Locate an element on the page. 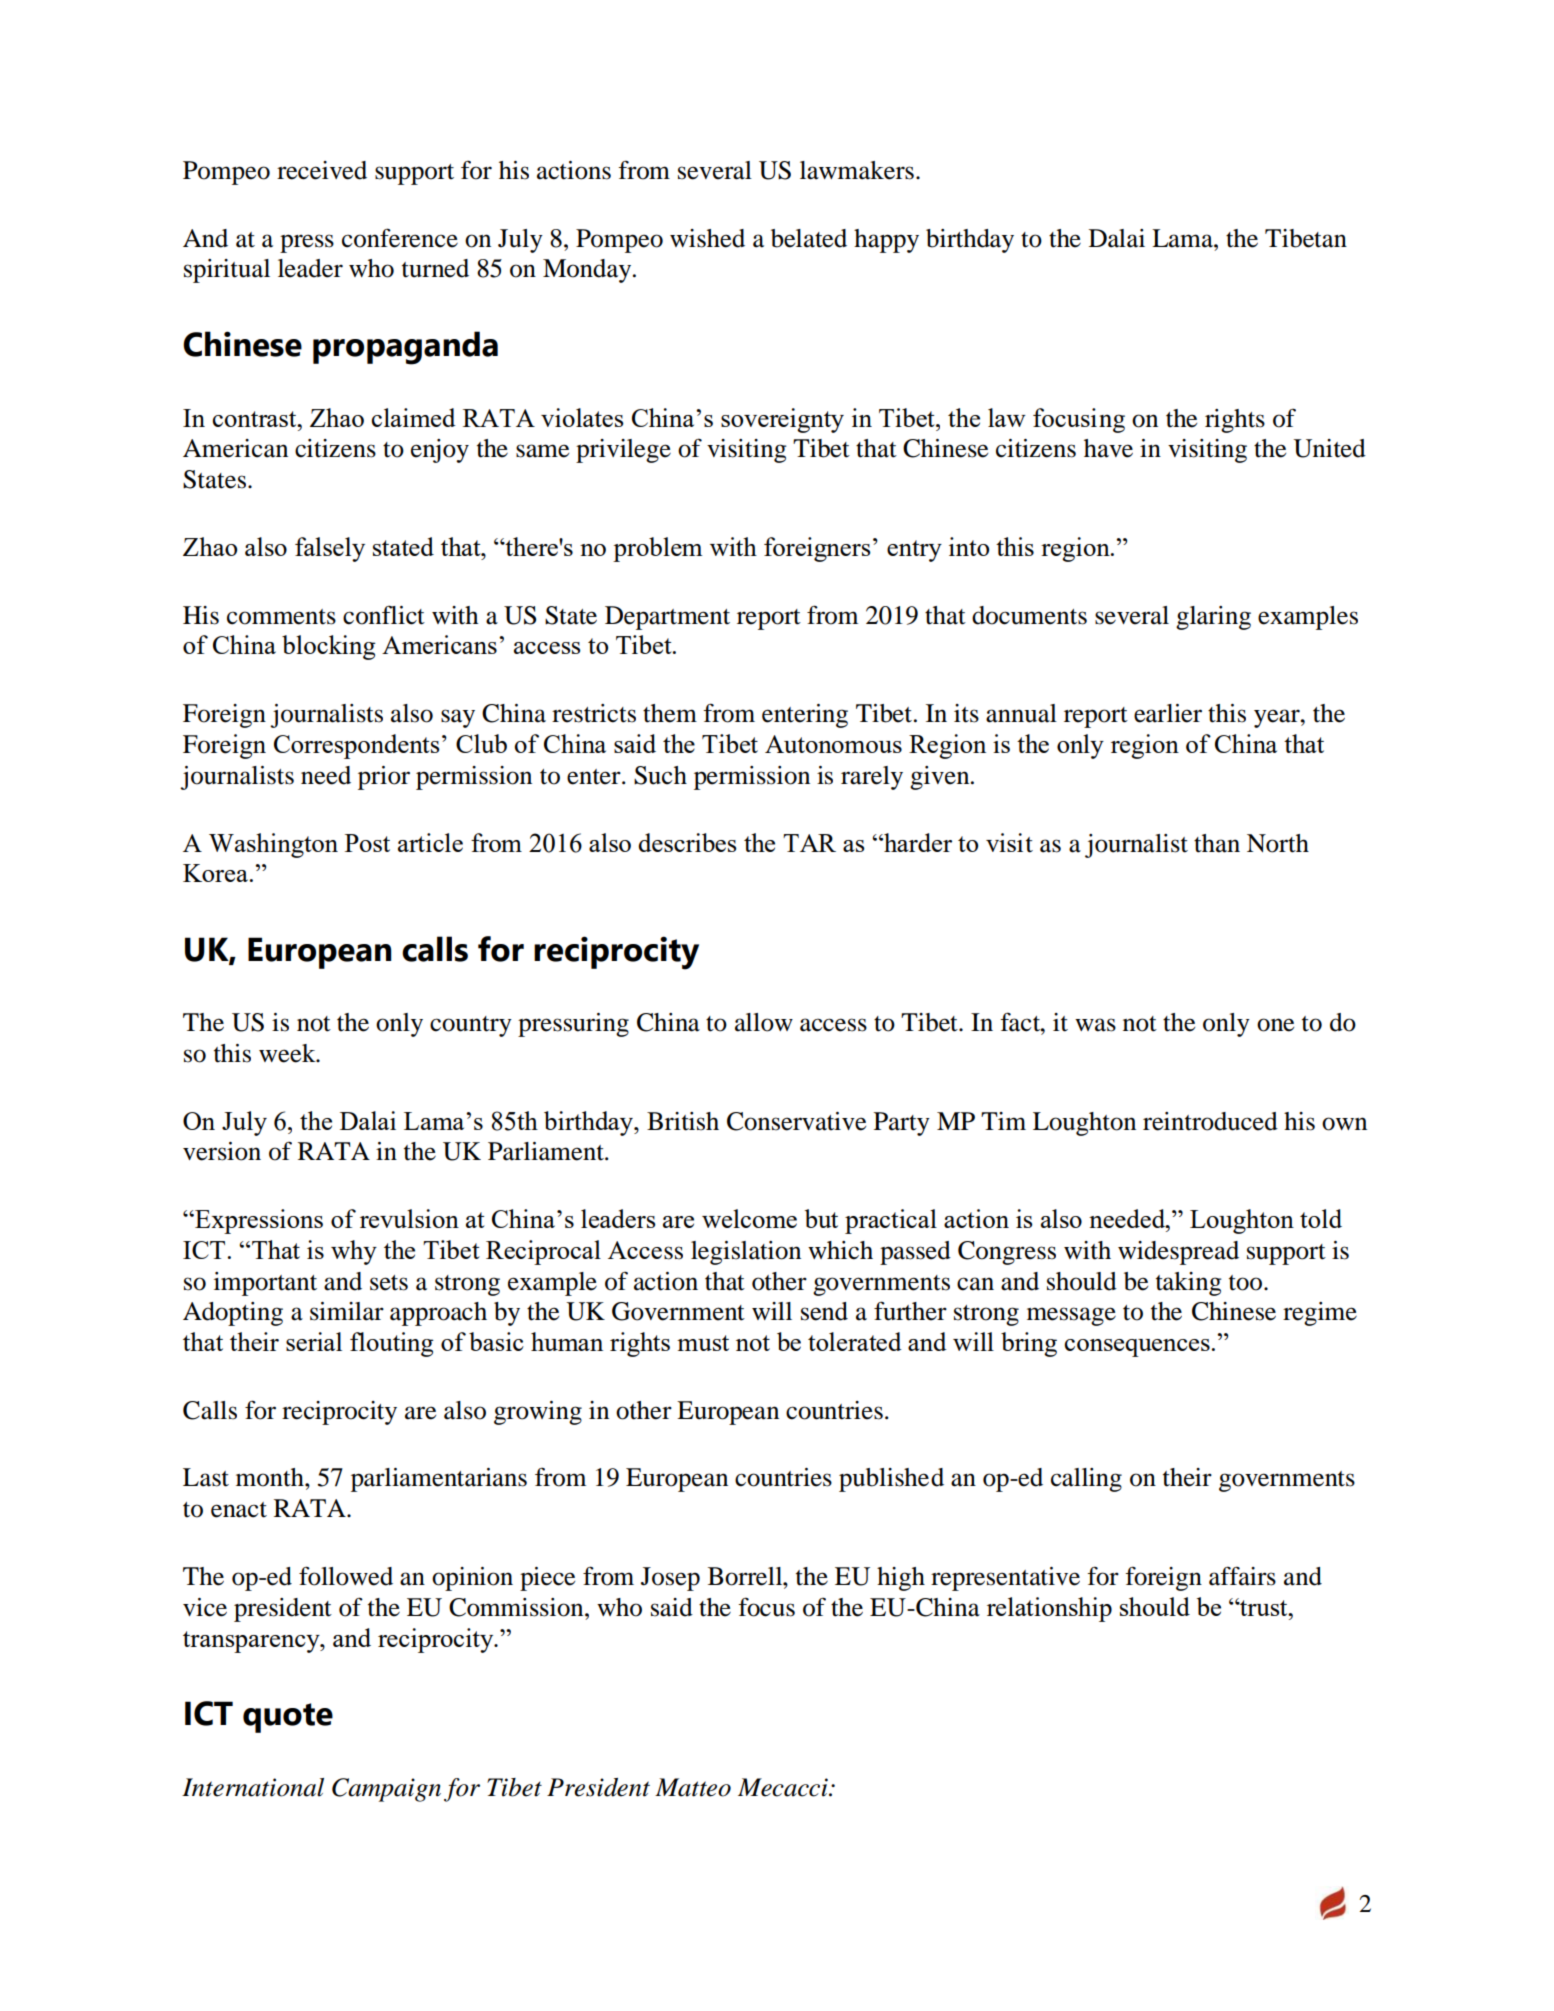 The image size is (1554, 2011). why is located at coordinates (354, 1252).
